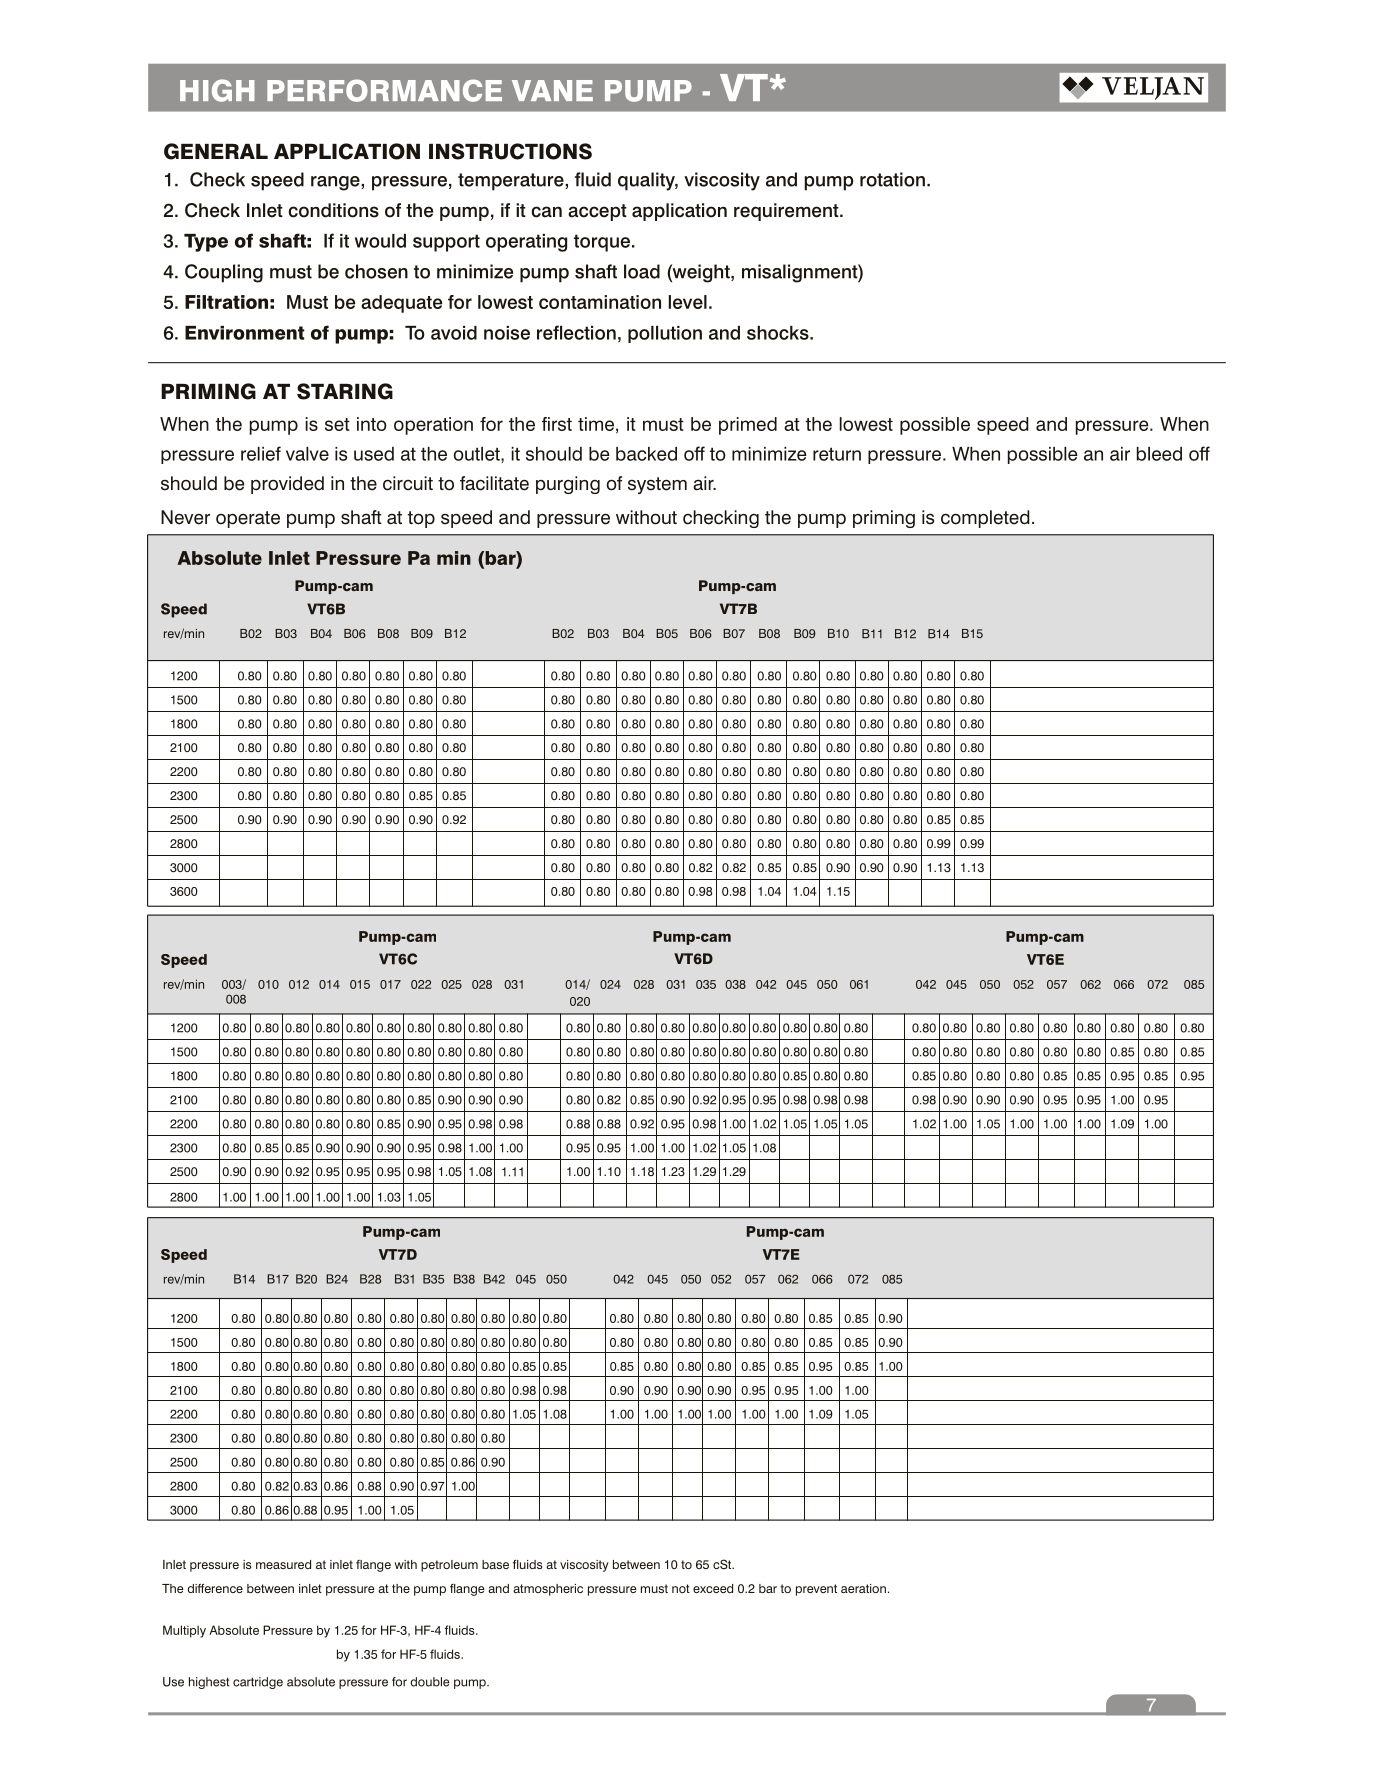 This image has width=1374, height=1779. Describe the element at coordinates (568, 485) in the image. I see `purging` at that location.
